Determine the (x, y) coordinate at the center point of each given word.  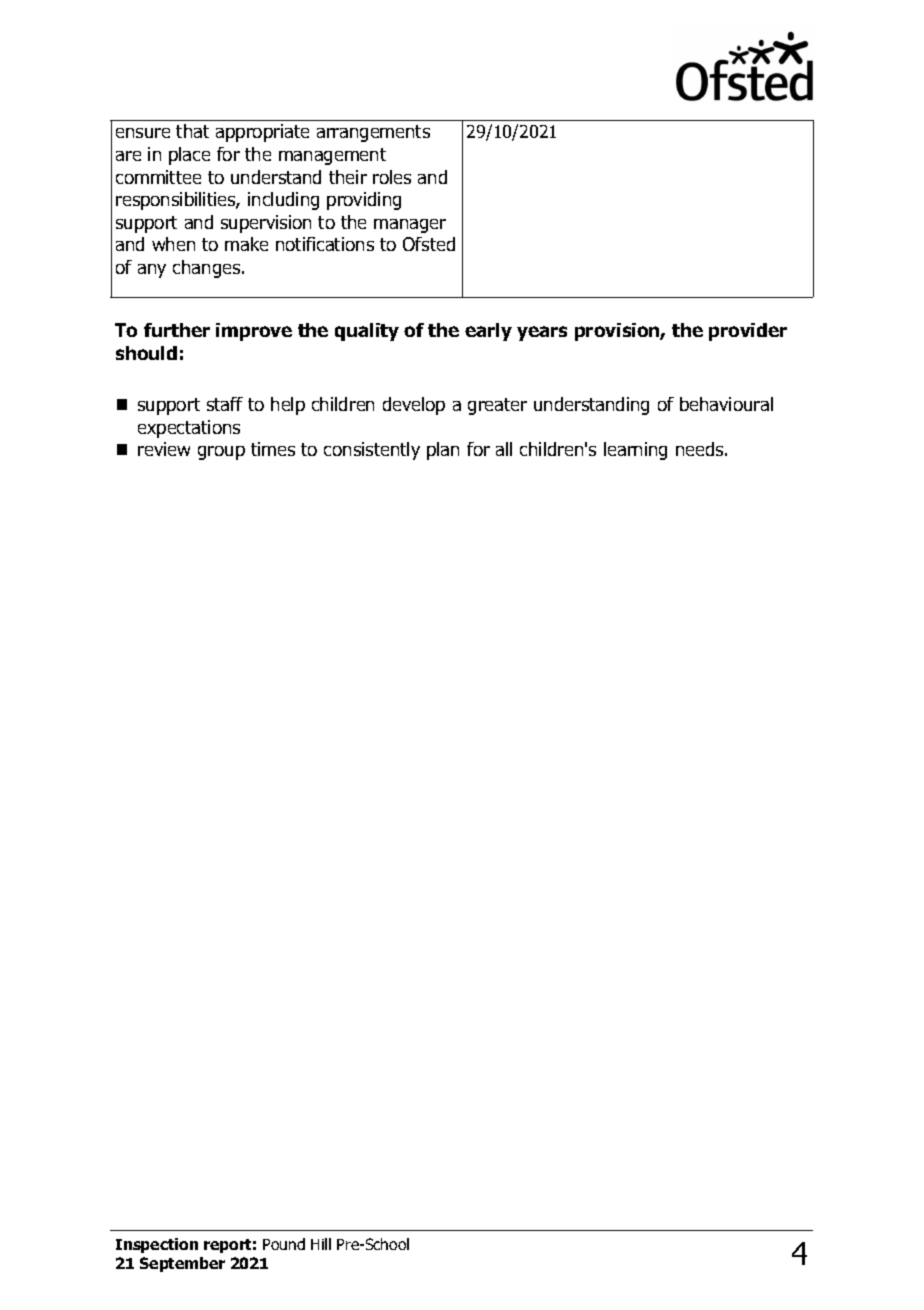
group (221, 453)
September (182, 1264)
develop (414, 406)
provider (748, 332)
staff (225, 404)
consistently (372, 451)
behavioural (726, 404)
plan (443, 451)
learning (635, 451)
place (189, 156)
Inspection (157, 1245)
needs (701, 449)
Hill (321, 1244)
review (164, 449)
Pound (284, 1244)
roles (392, 177)
